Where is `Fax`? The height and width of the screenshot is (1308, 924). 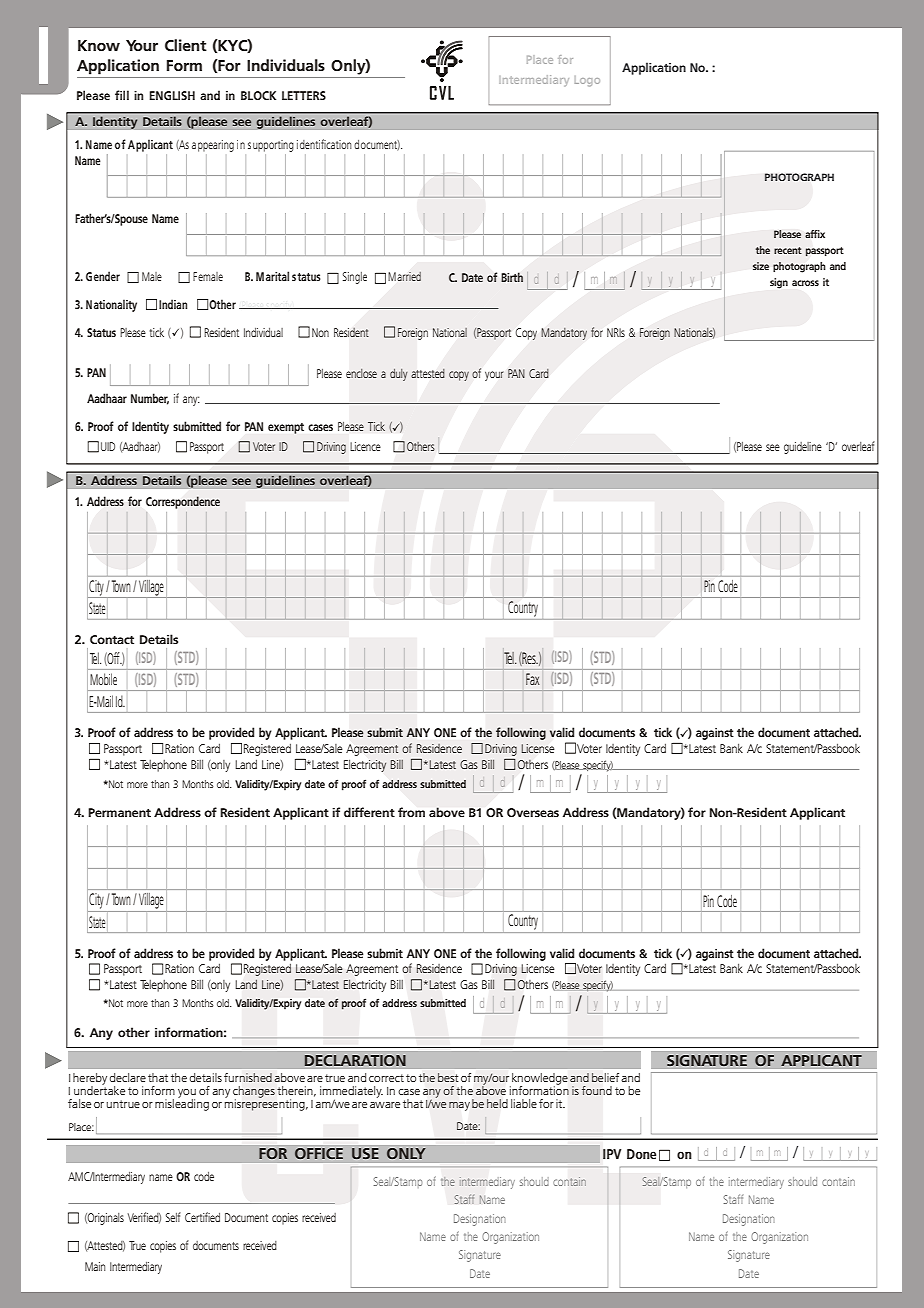
Fax is located at coordinates (533, 679).
